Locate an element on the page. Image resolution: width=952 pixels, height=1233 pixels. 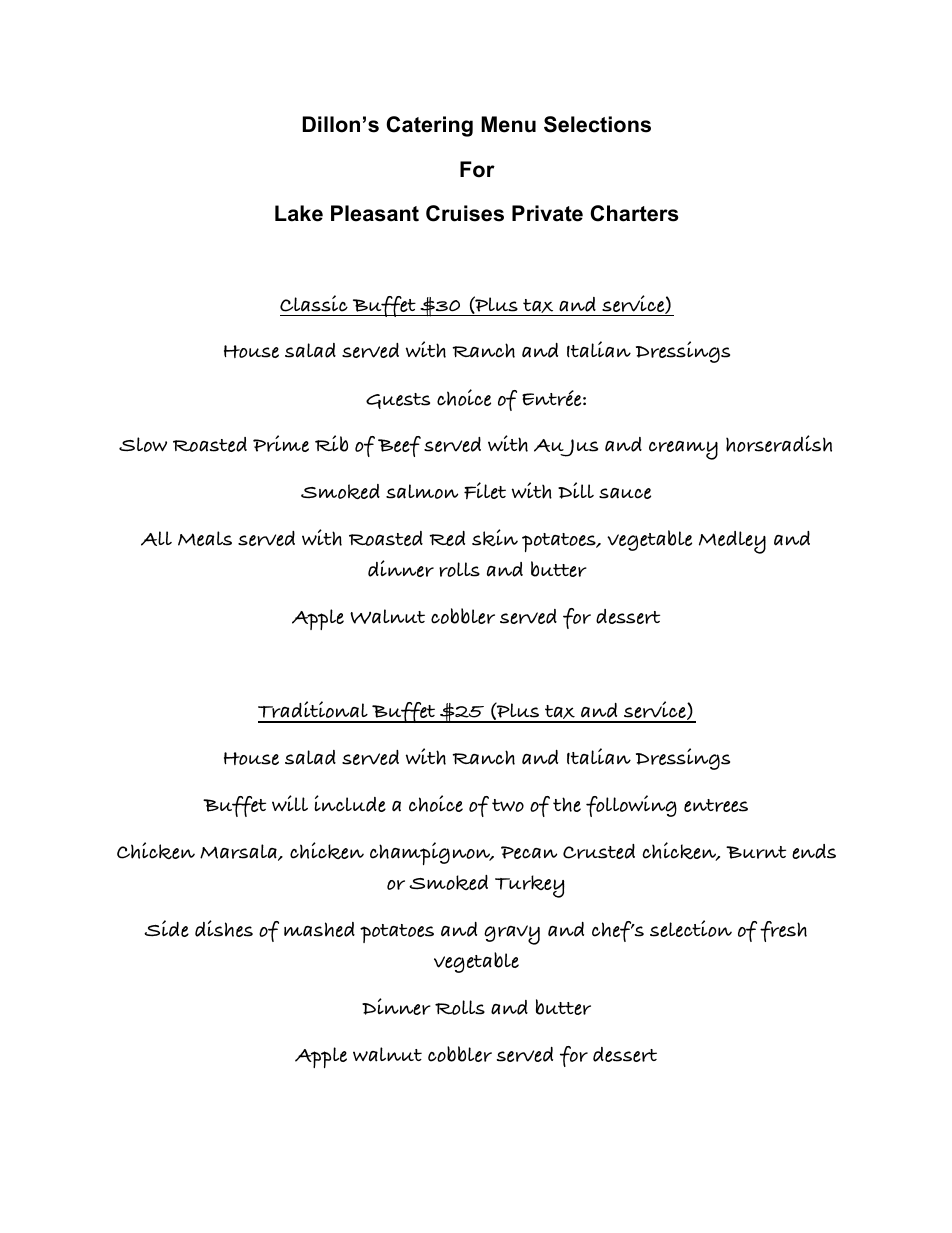
Menu is located at coordinates (508, 124).
